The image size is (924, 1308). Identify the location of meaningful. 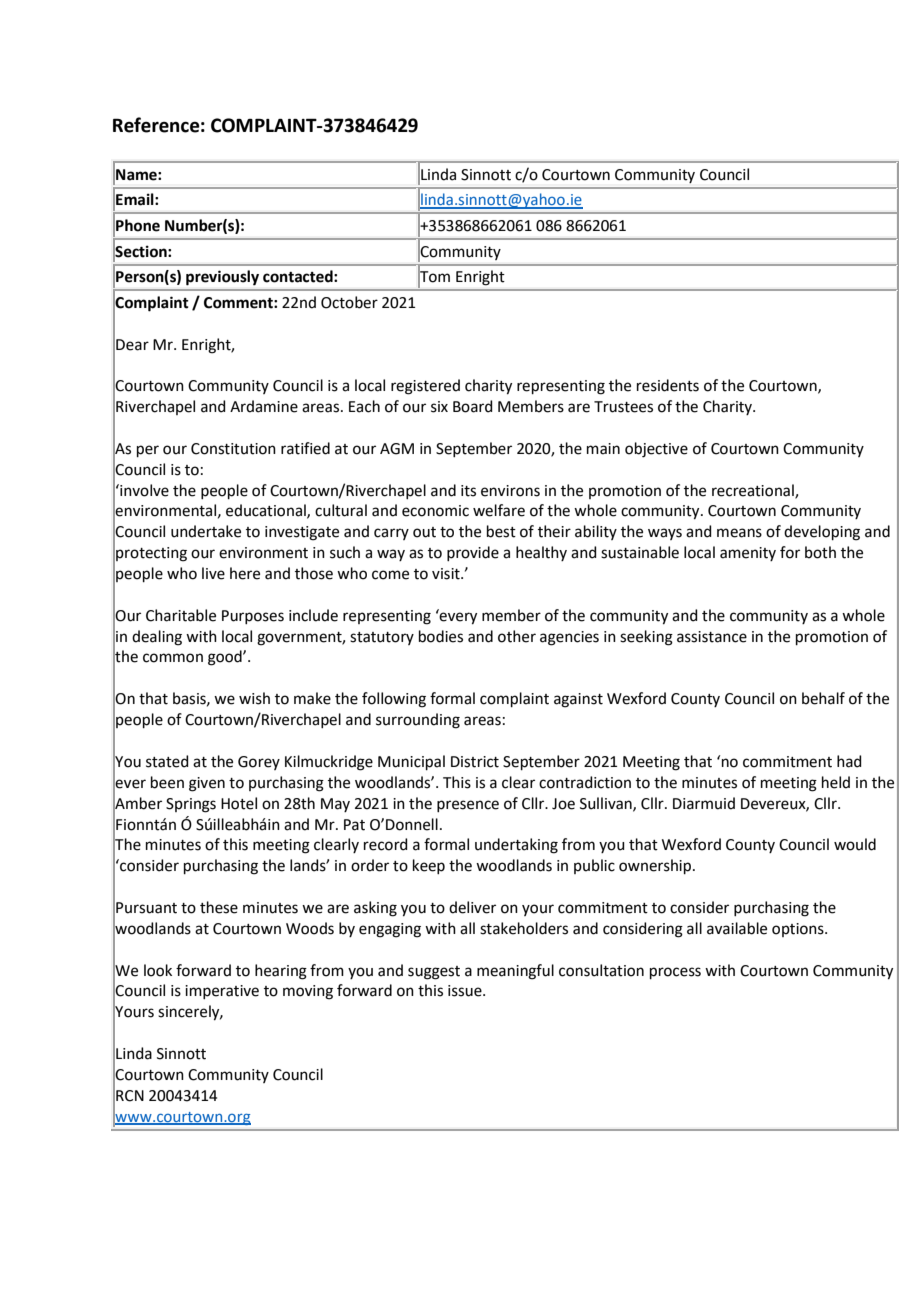
(515, 972).
